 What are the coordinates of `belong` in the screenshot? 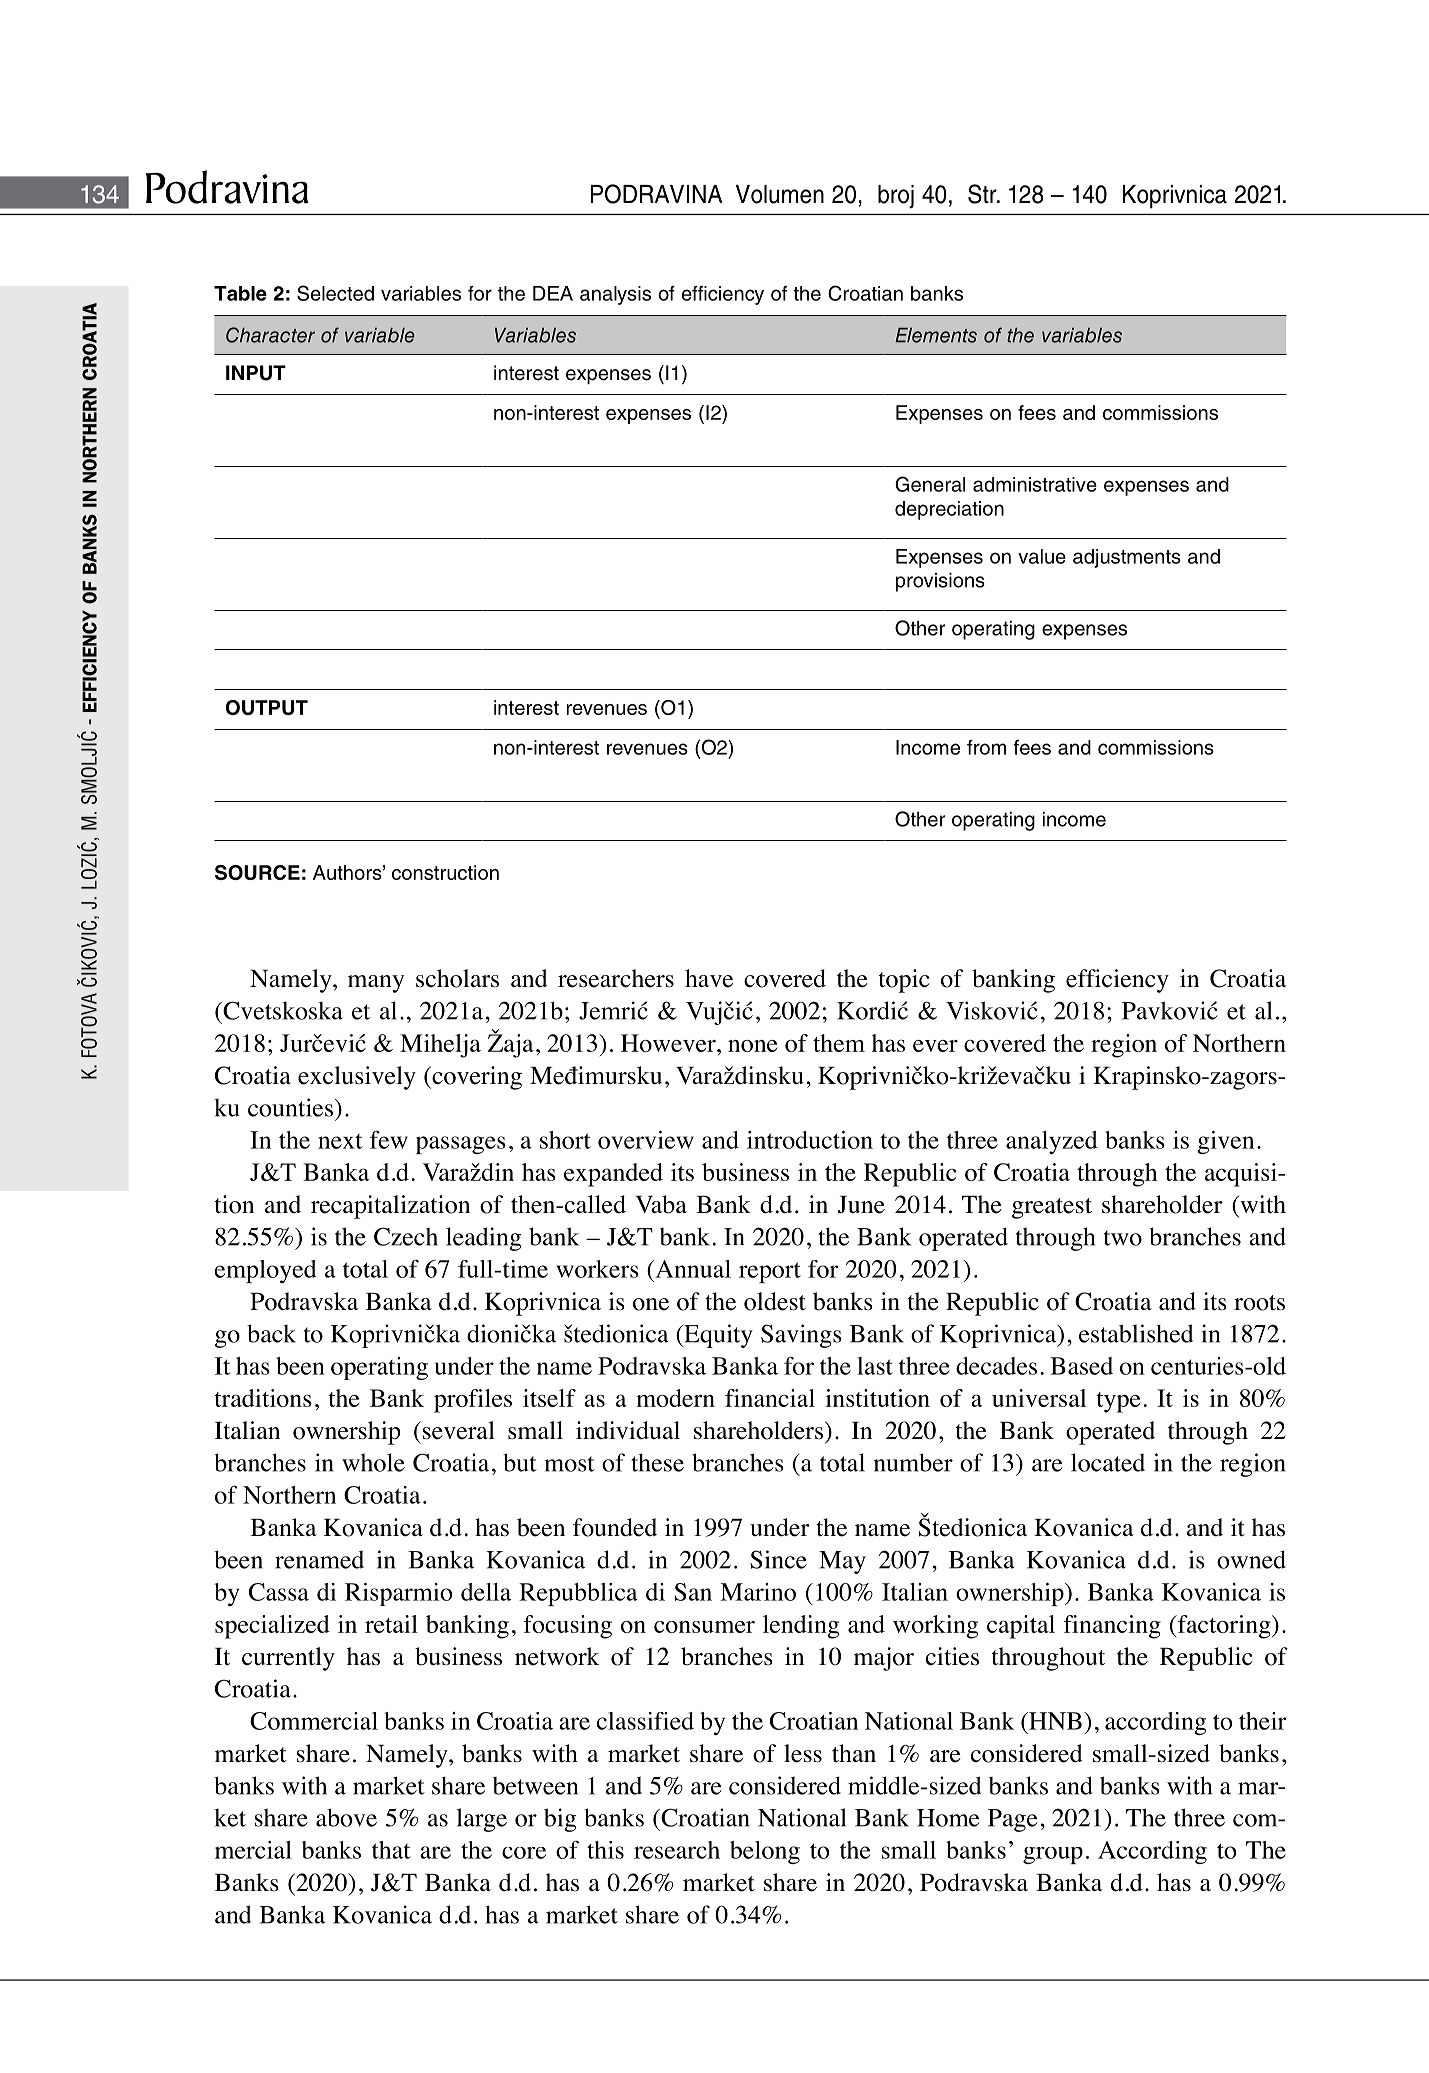 It's located at (765, 1852).
